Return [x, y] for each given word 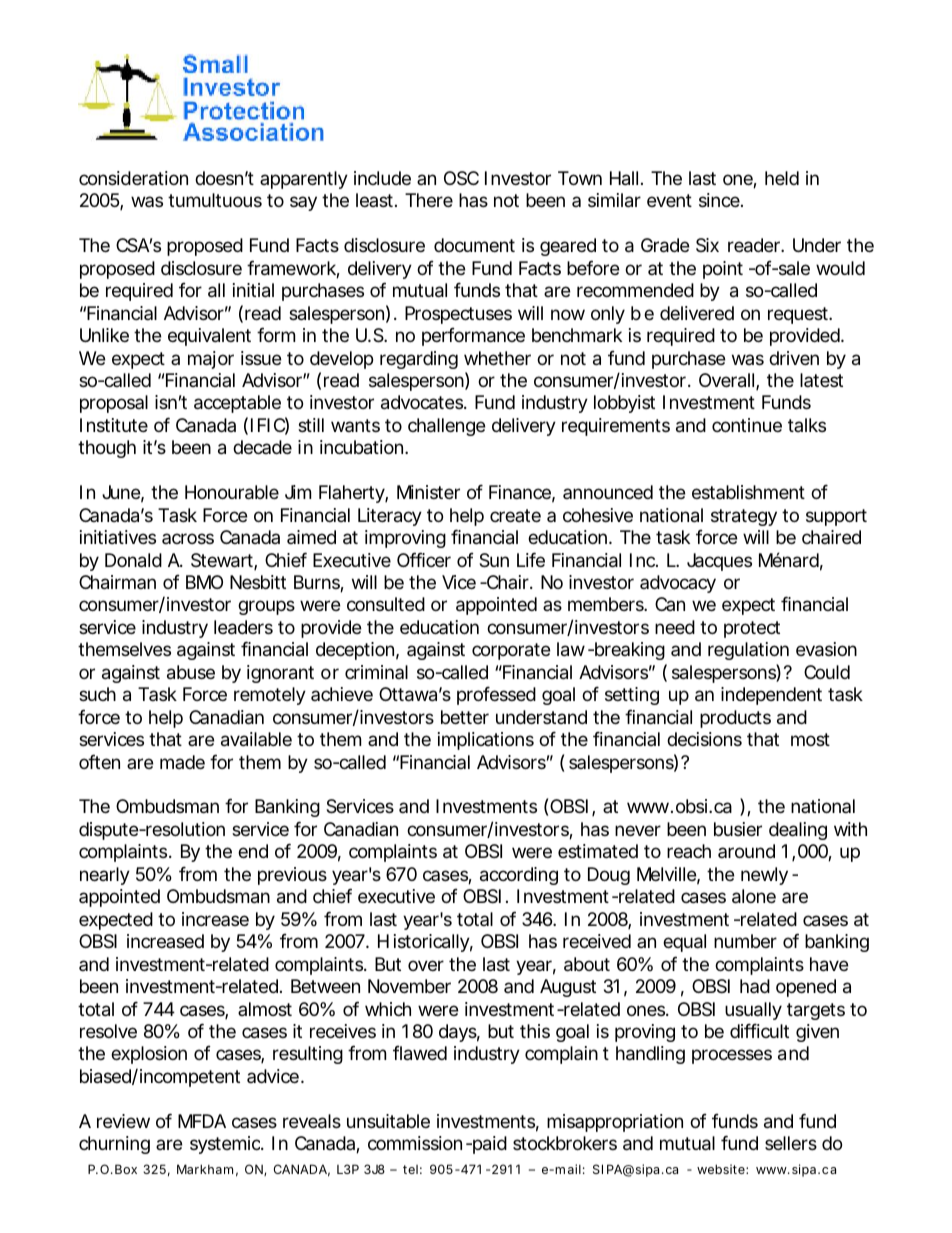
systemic [226, 1145]
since [720, 200]
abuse [191, 672]
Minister [428, 492]
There [429, 200]
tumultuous [215, 200]
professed [496, 695]
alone [754, 896]
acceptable [237, 404]
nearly [105, 876]
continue [747, 425]
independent [771, 696]
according [519, 876]
